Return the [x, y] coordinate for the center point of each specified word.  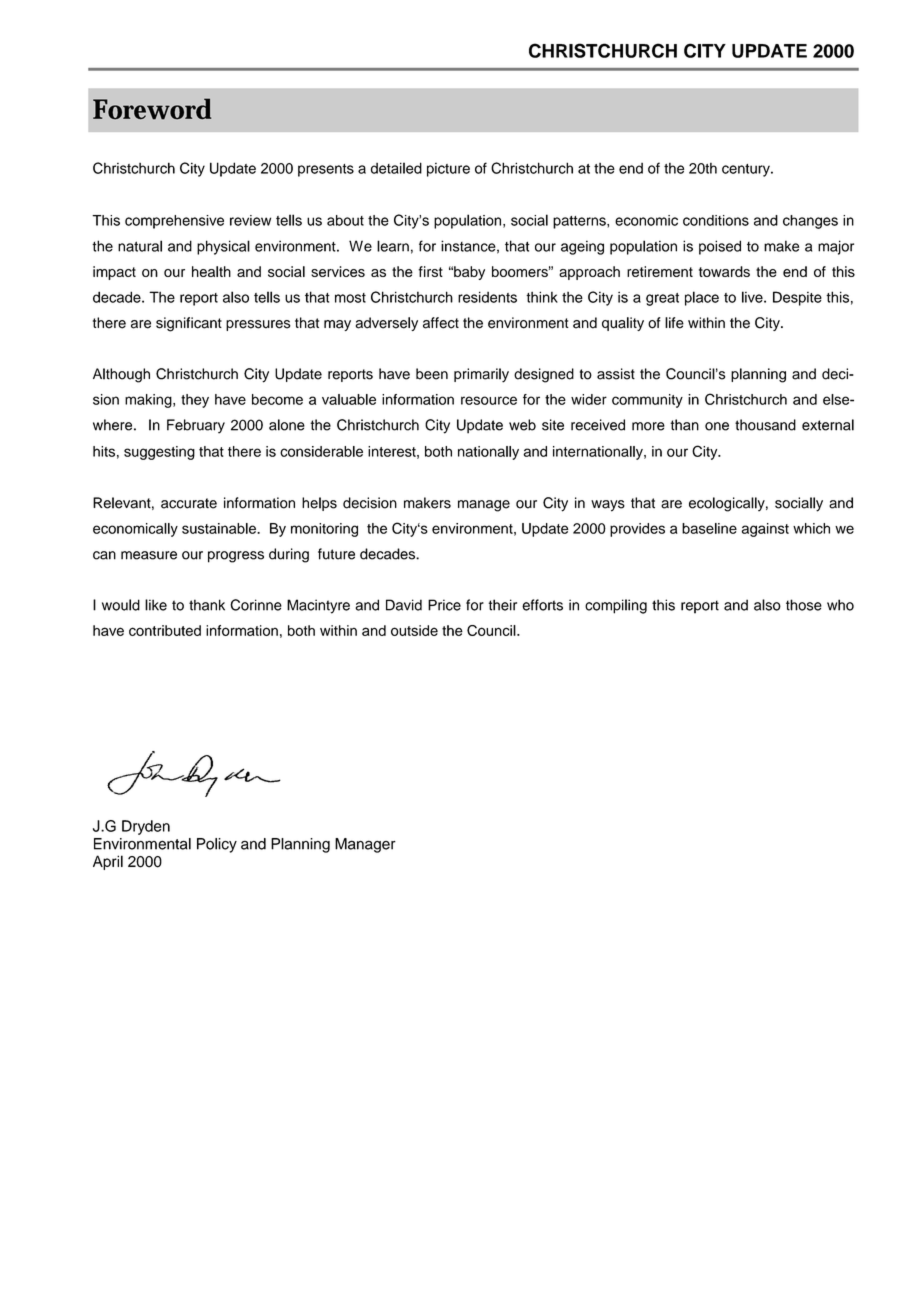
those [804, 605]
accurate [189, 503]
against [765, 530]
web [522, 425]
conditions [716, 220]
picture [448, 170]
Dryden [146, 827]
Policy [217, 845]
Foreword [152, 109]
